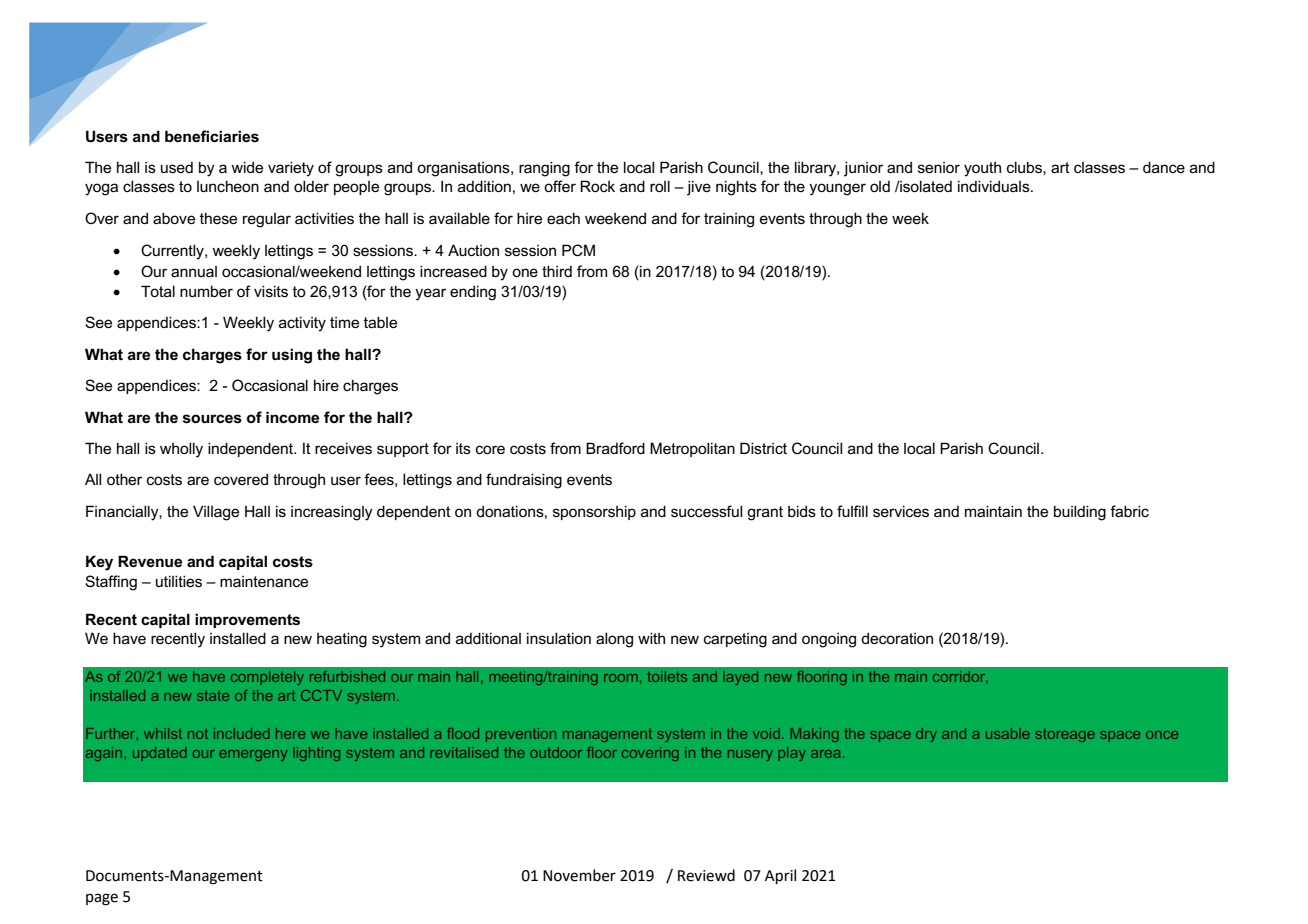 The width and height of the screenshot is (1308, 924). Describe the element at coordinates (982, 169) in the screenshot. I see `youth` at that location.
